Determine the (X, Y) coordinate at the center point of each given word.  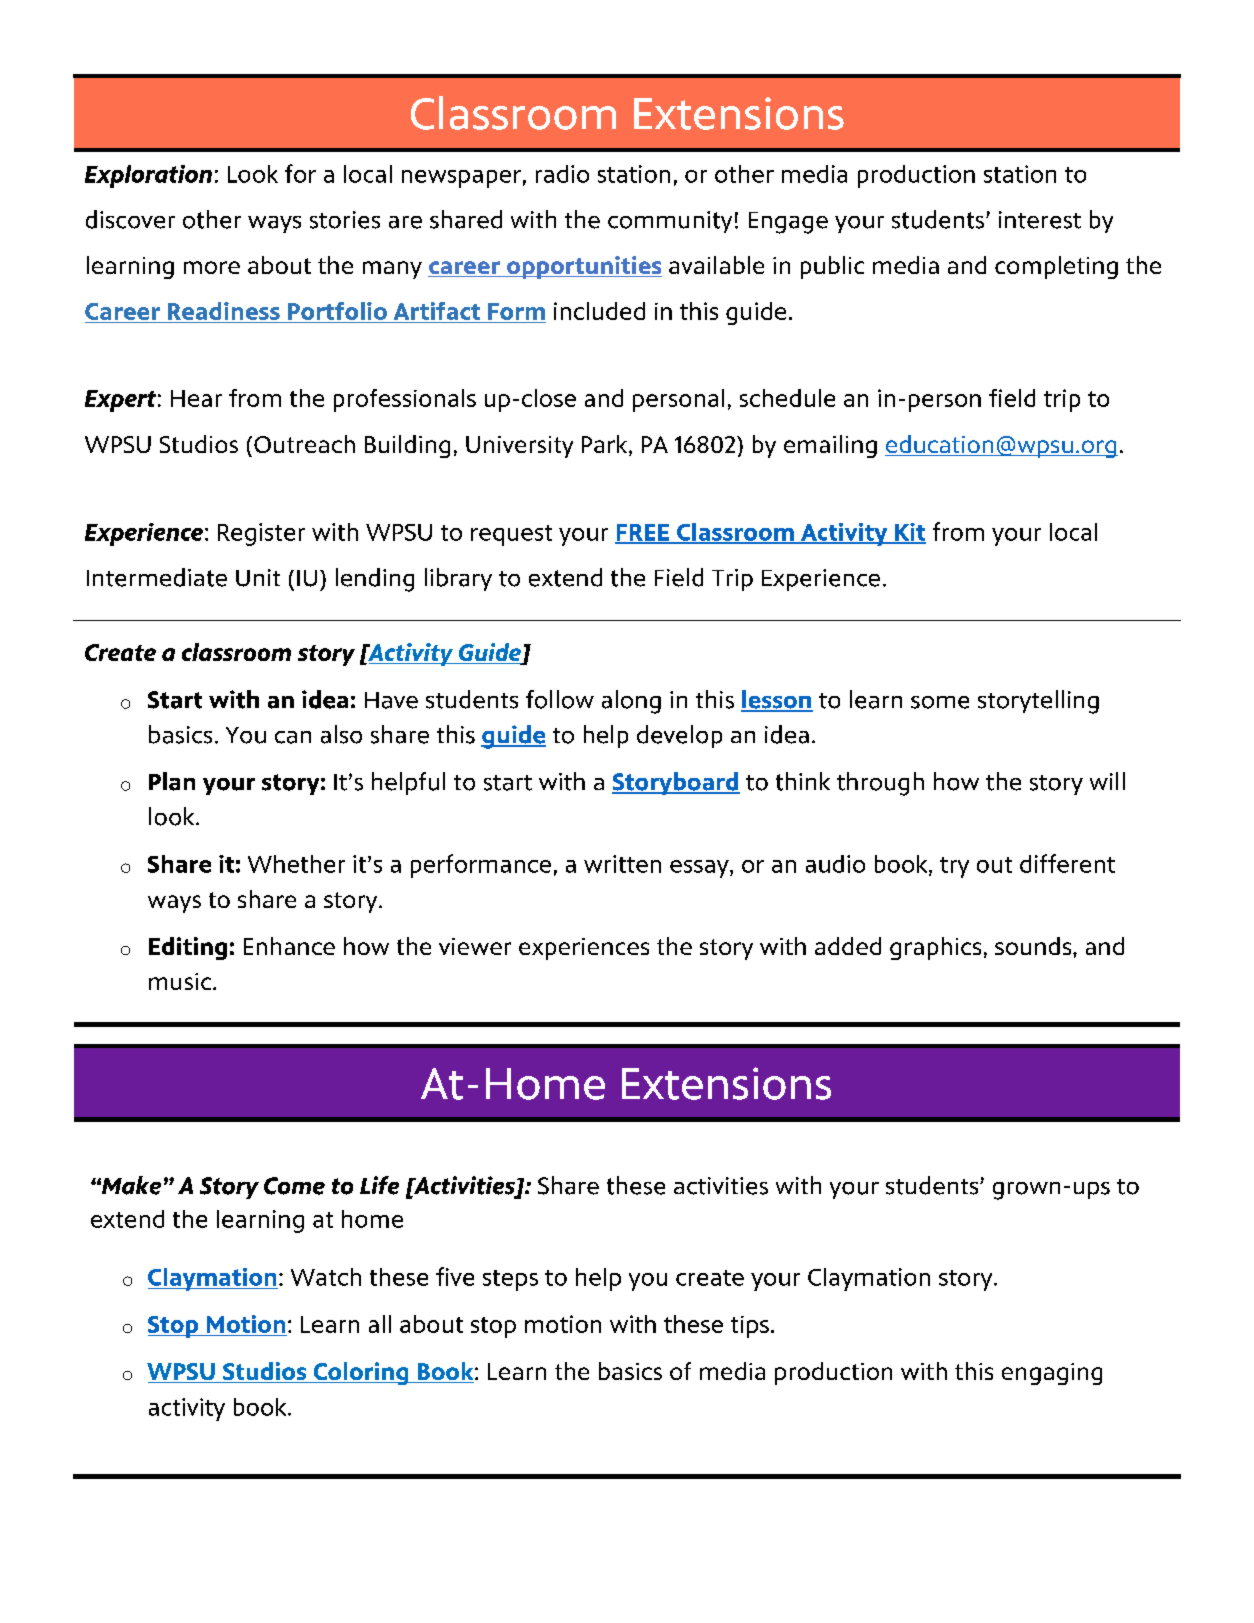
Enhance (289, 946)
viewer (475, 946)
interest (1040, 220)
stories (345, 220)
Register (261, 534)
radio (562, 174)
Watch (326, 1277)
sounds (1034, 946)
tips (750, 1327)
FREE (643, 533)
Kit (909, 533)
